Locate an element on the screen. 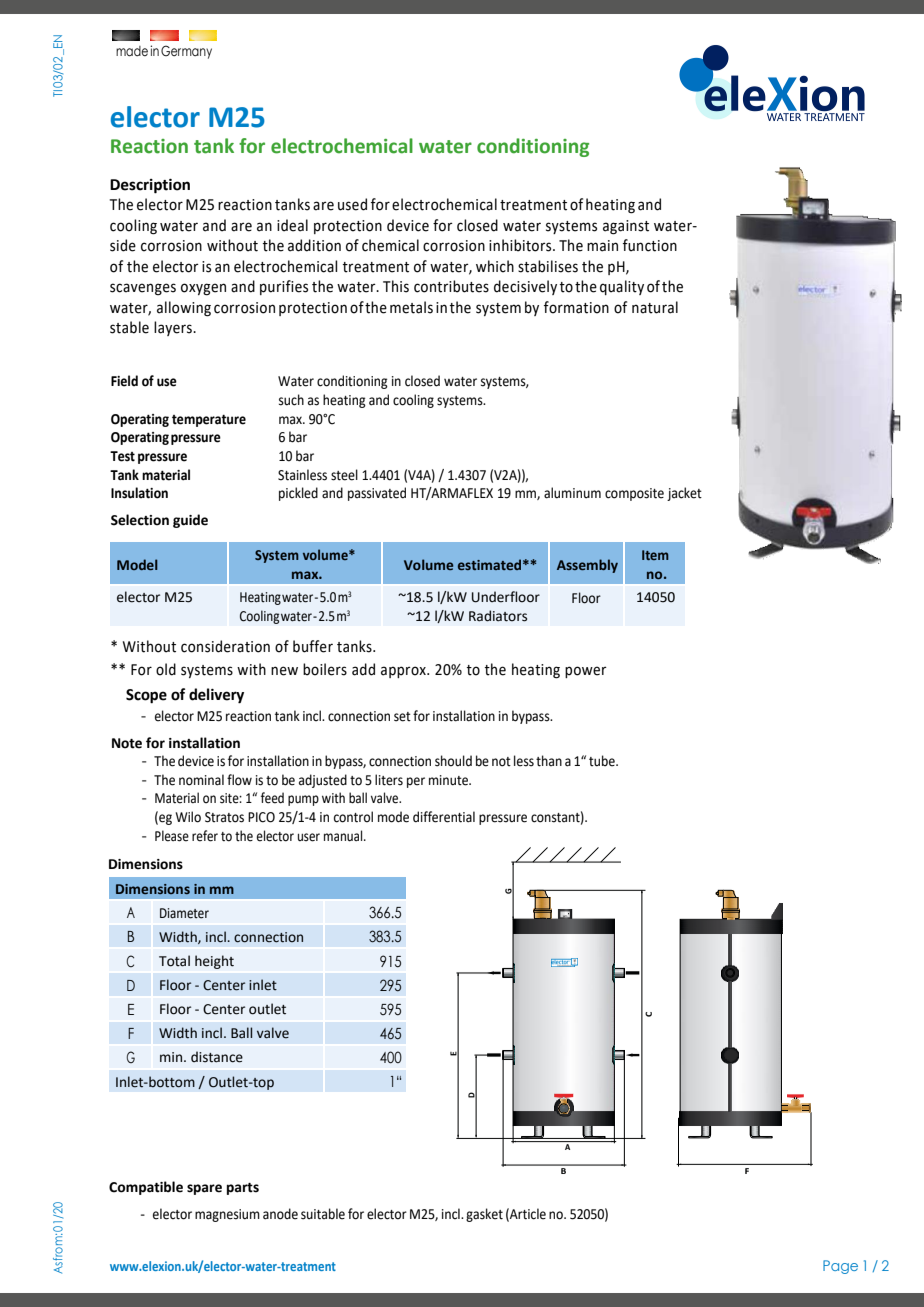 The height and width of the screenshot is (1307, 924). Page is located at coordinates (840, 1267).
